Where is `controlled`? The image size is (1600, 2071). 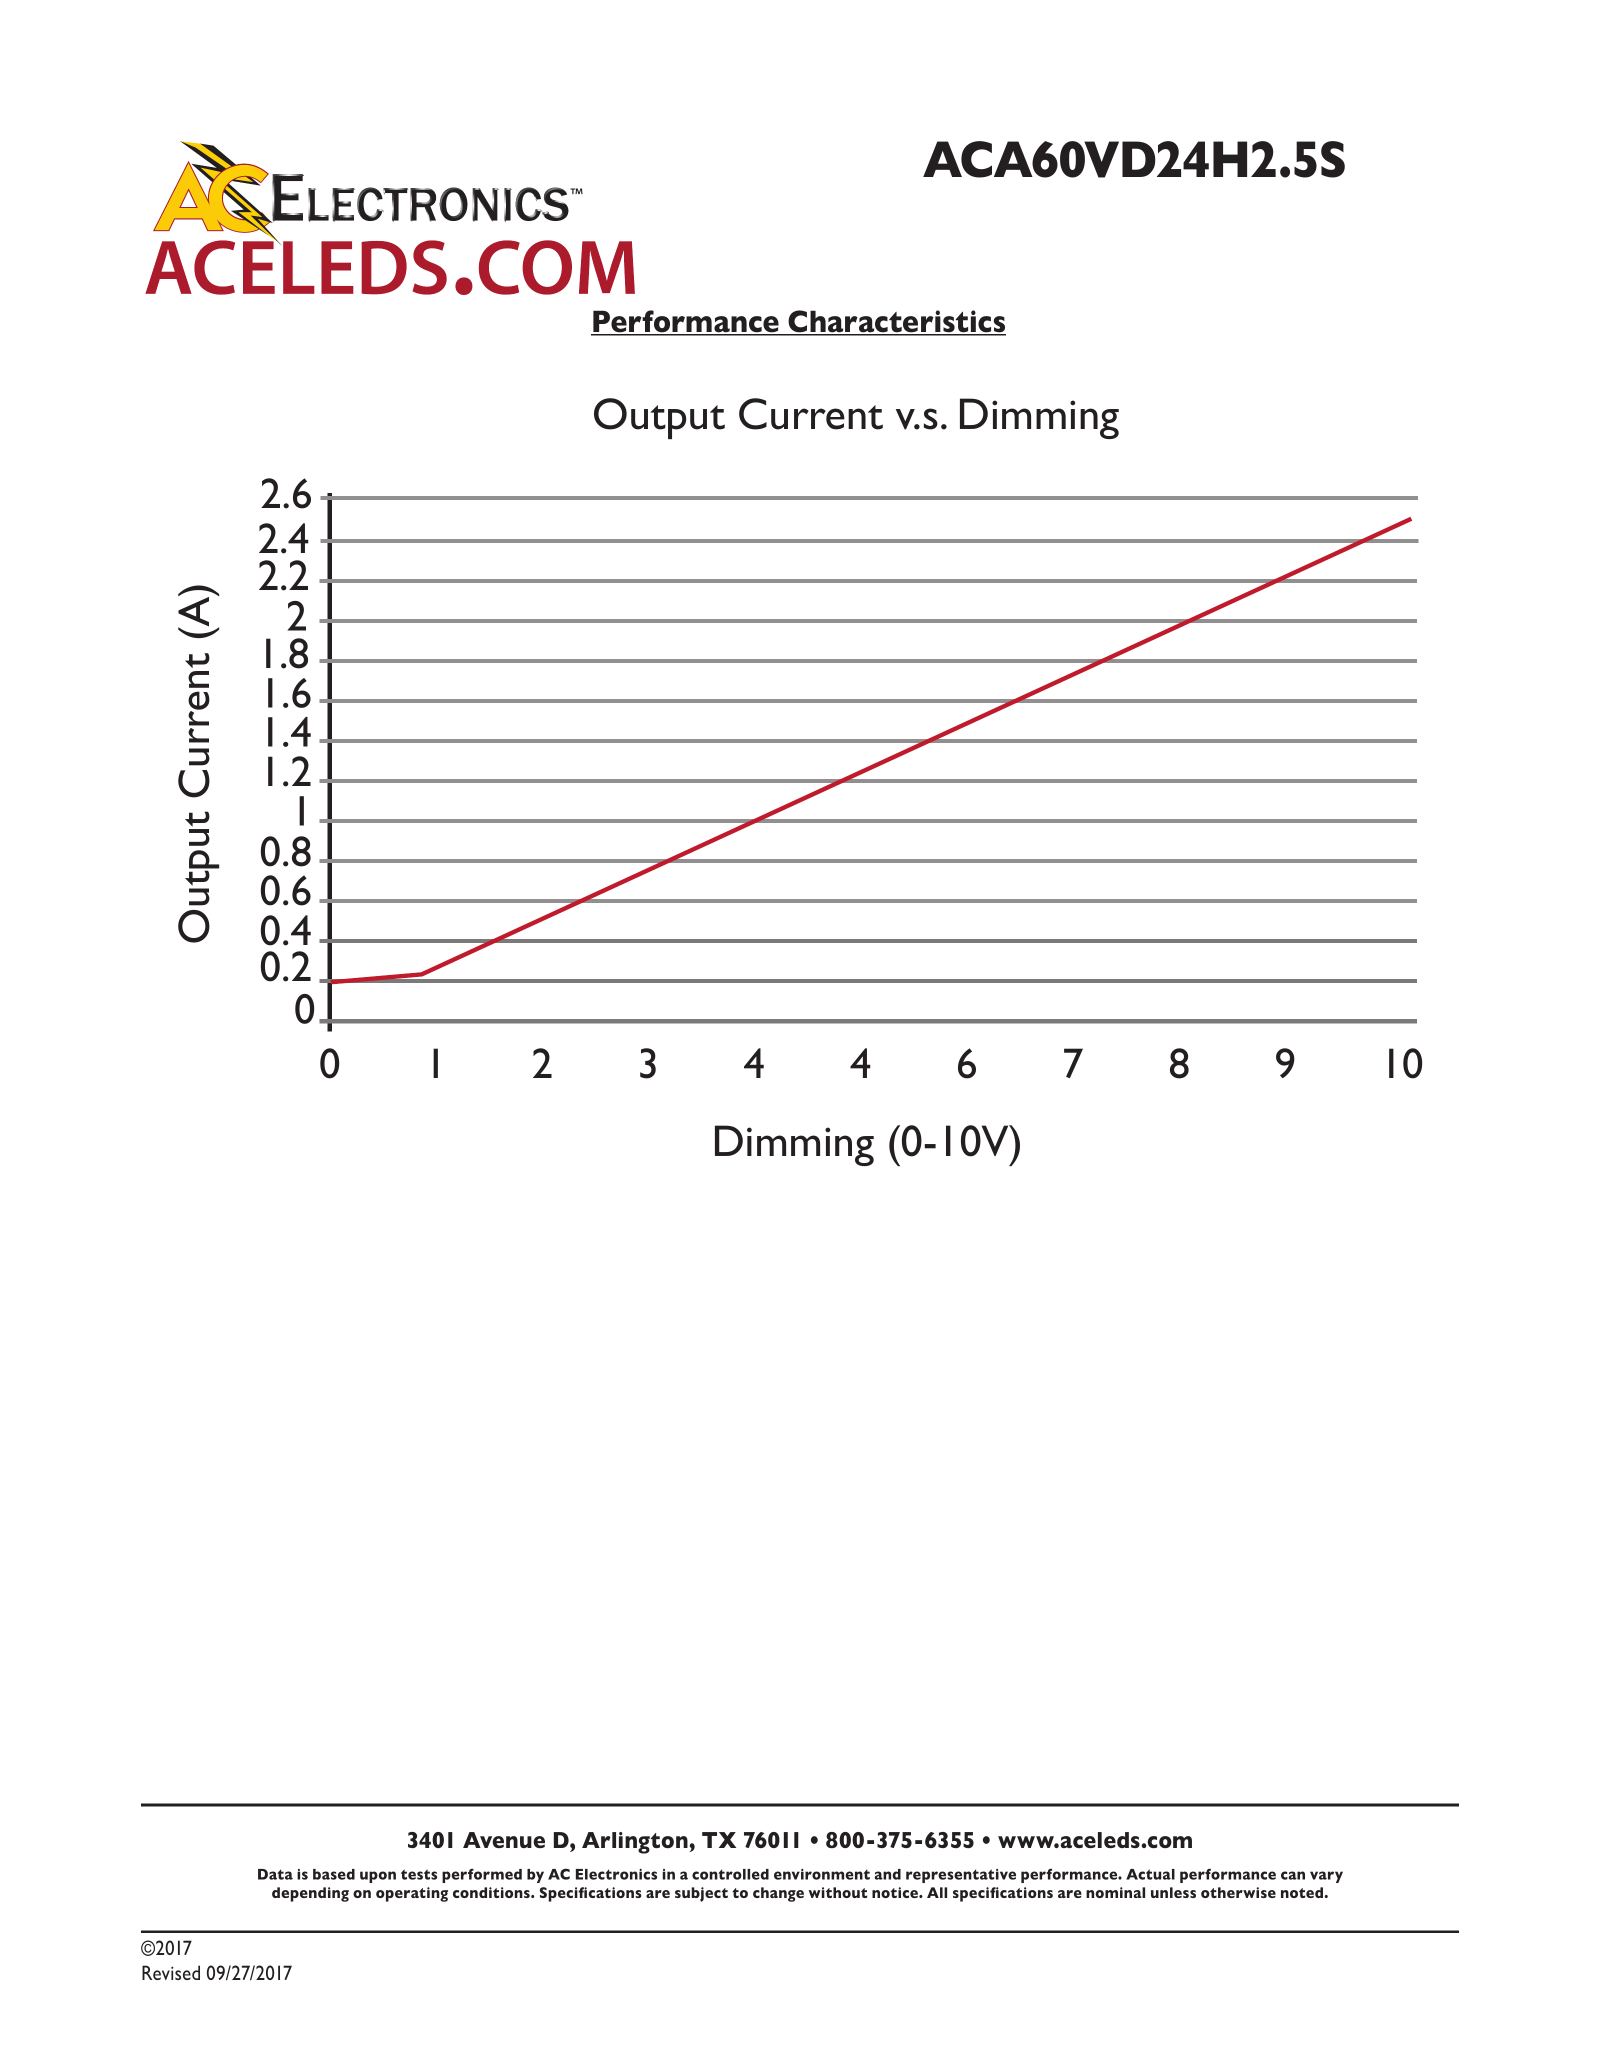 controlled is located at coordinates (730, 1874).
